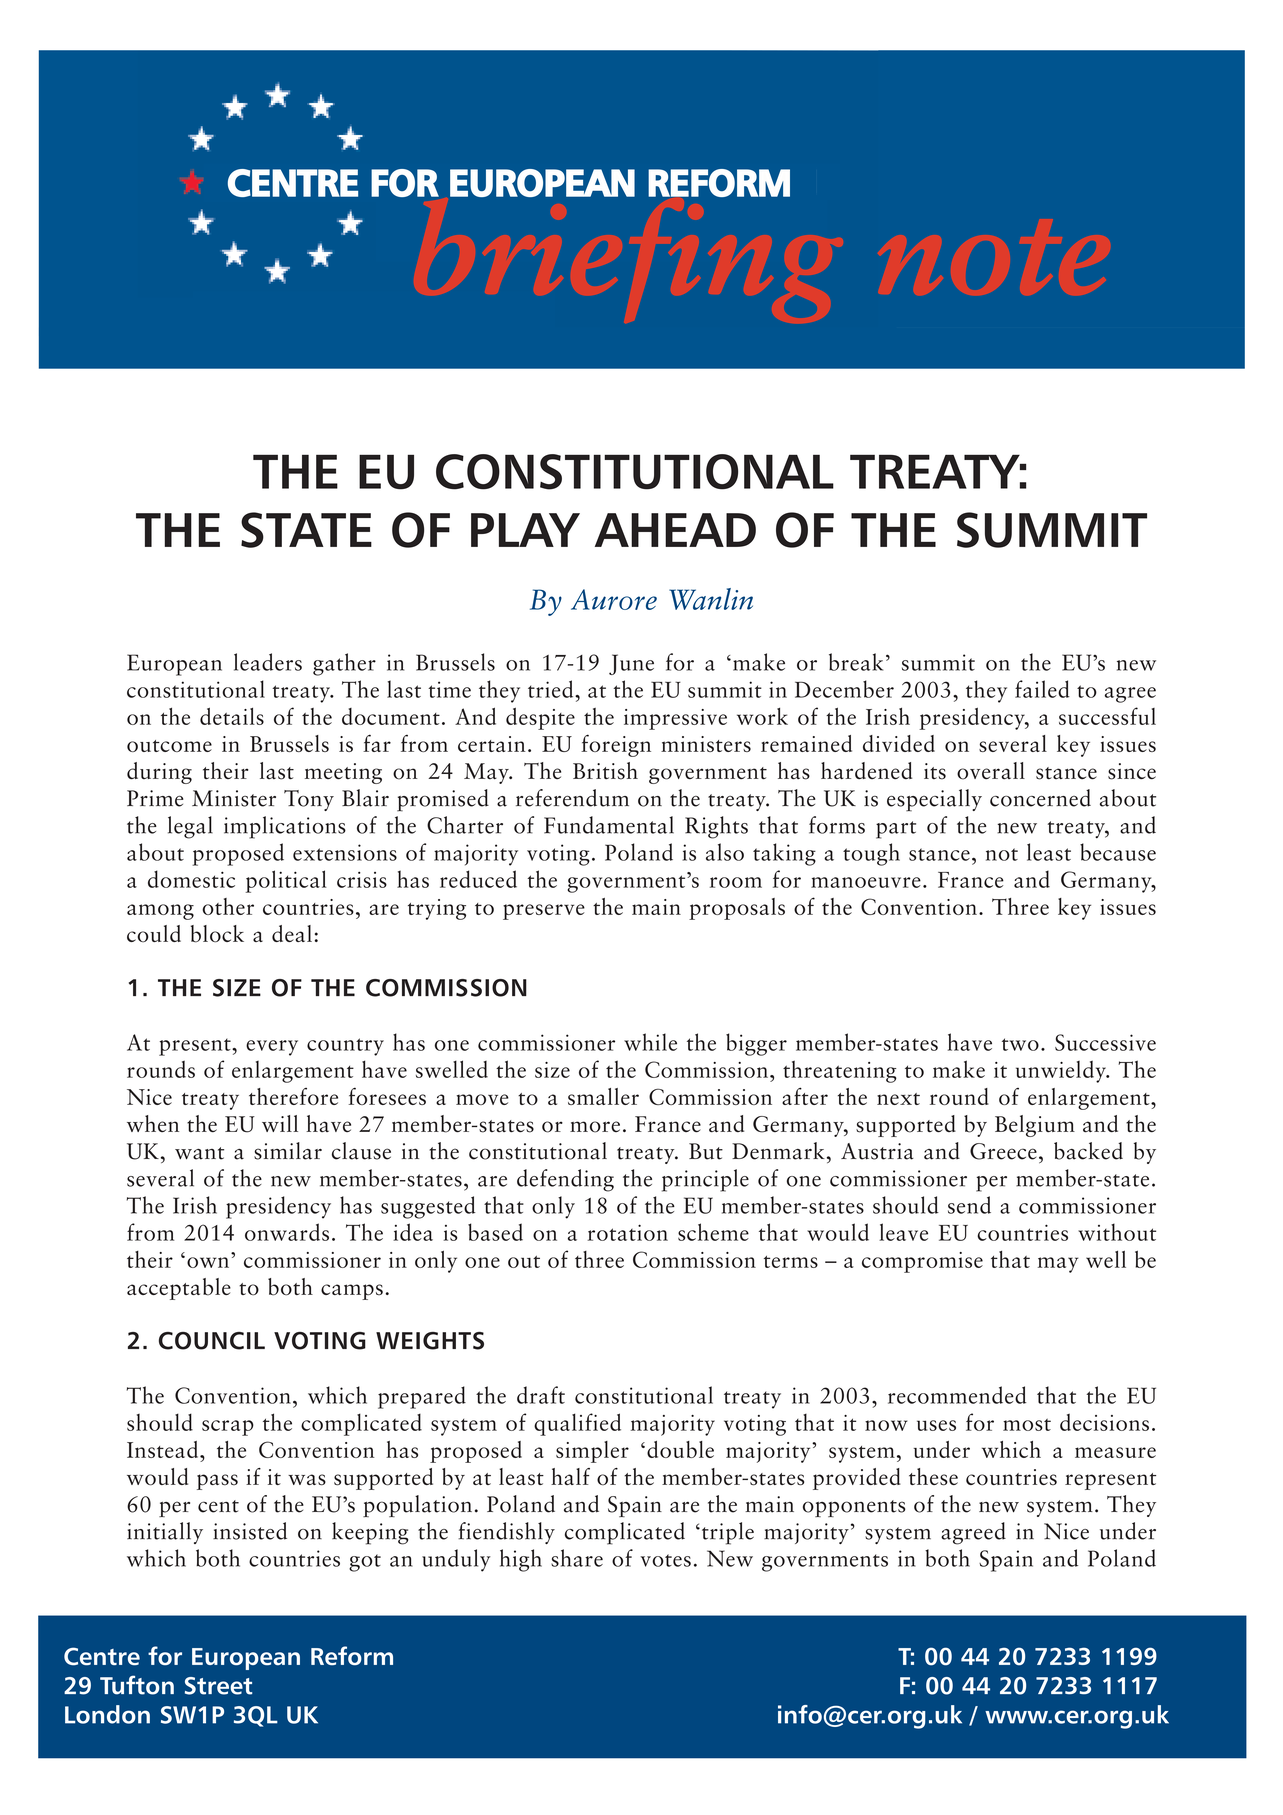  Describe the element at coordinates (609, 825) in the screenshot. I see `Fundamental` at that location.
